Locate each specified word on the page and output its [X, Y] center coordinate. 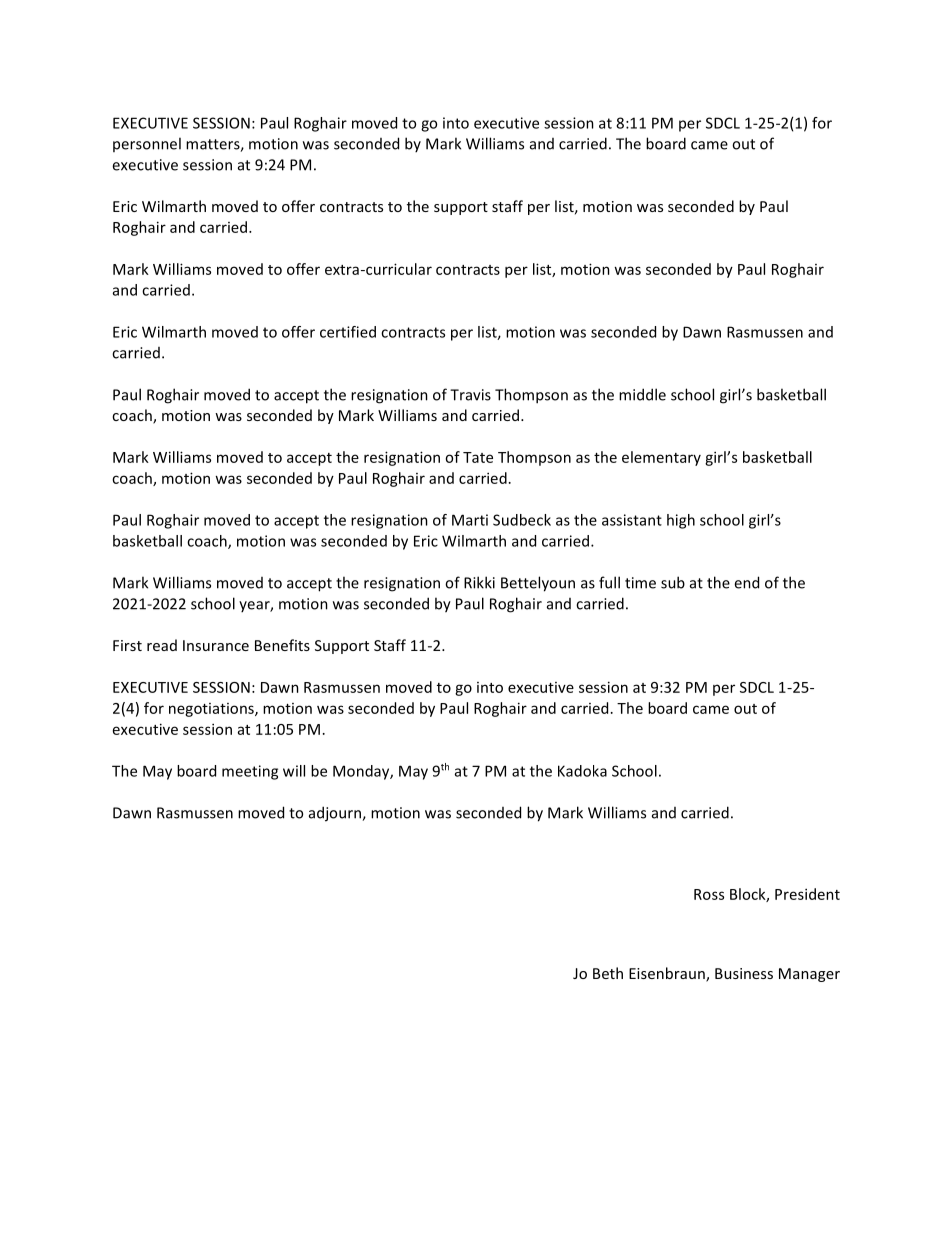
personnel [147, 144]
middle [642, 394]
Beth [608, 973]
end [746, 582]
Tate [478, 457]
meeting [250, 772]
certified [348, 332]
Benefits [282, 645]
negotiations [212, 710]
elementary [661, 458]
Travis [470, 395]
